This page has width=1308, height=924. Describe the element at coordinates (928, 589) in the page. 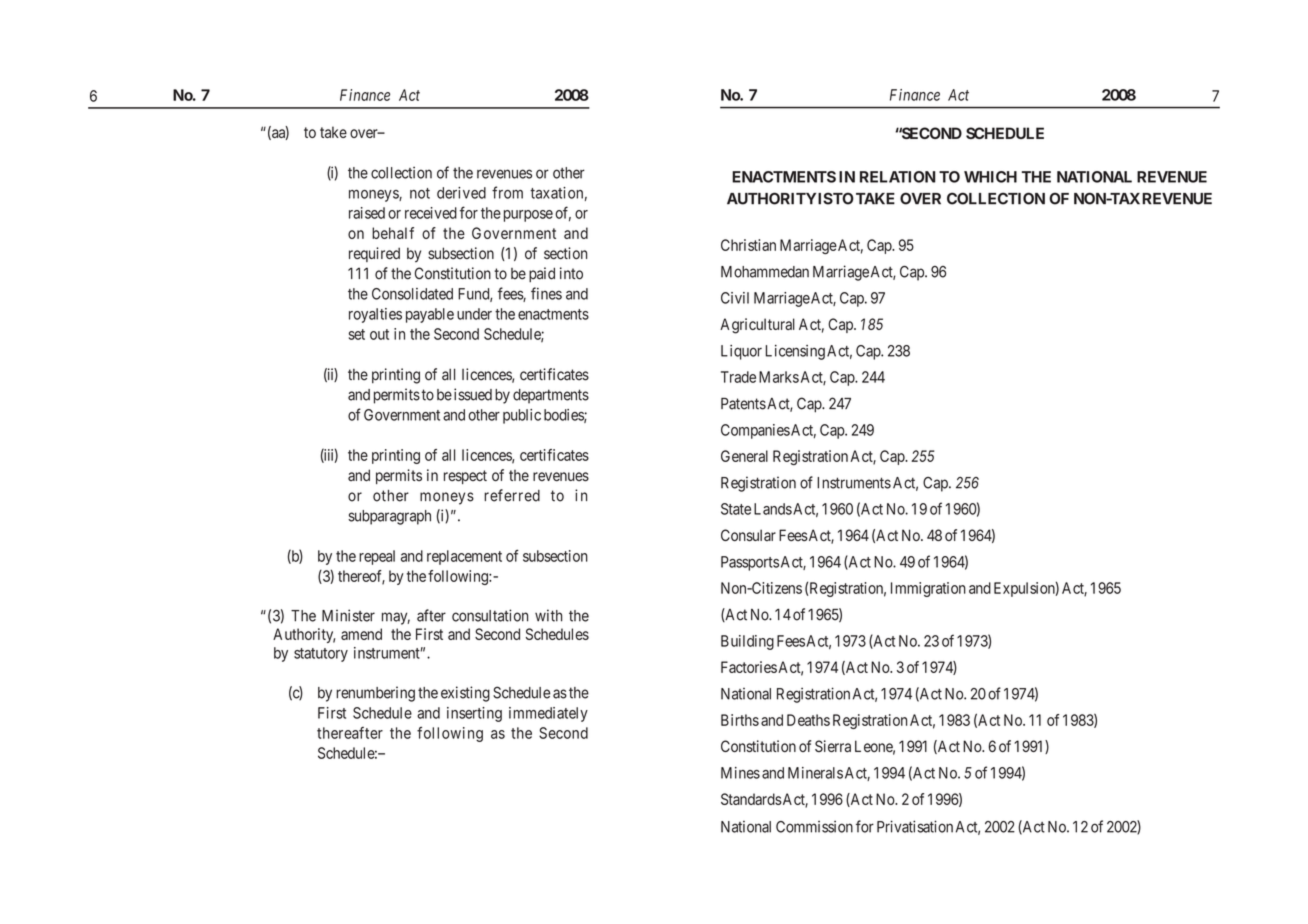

I see `Immigration` at that location.
